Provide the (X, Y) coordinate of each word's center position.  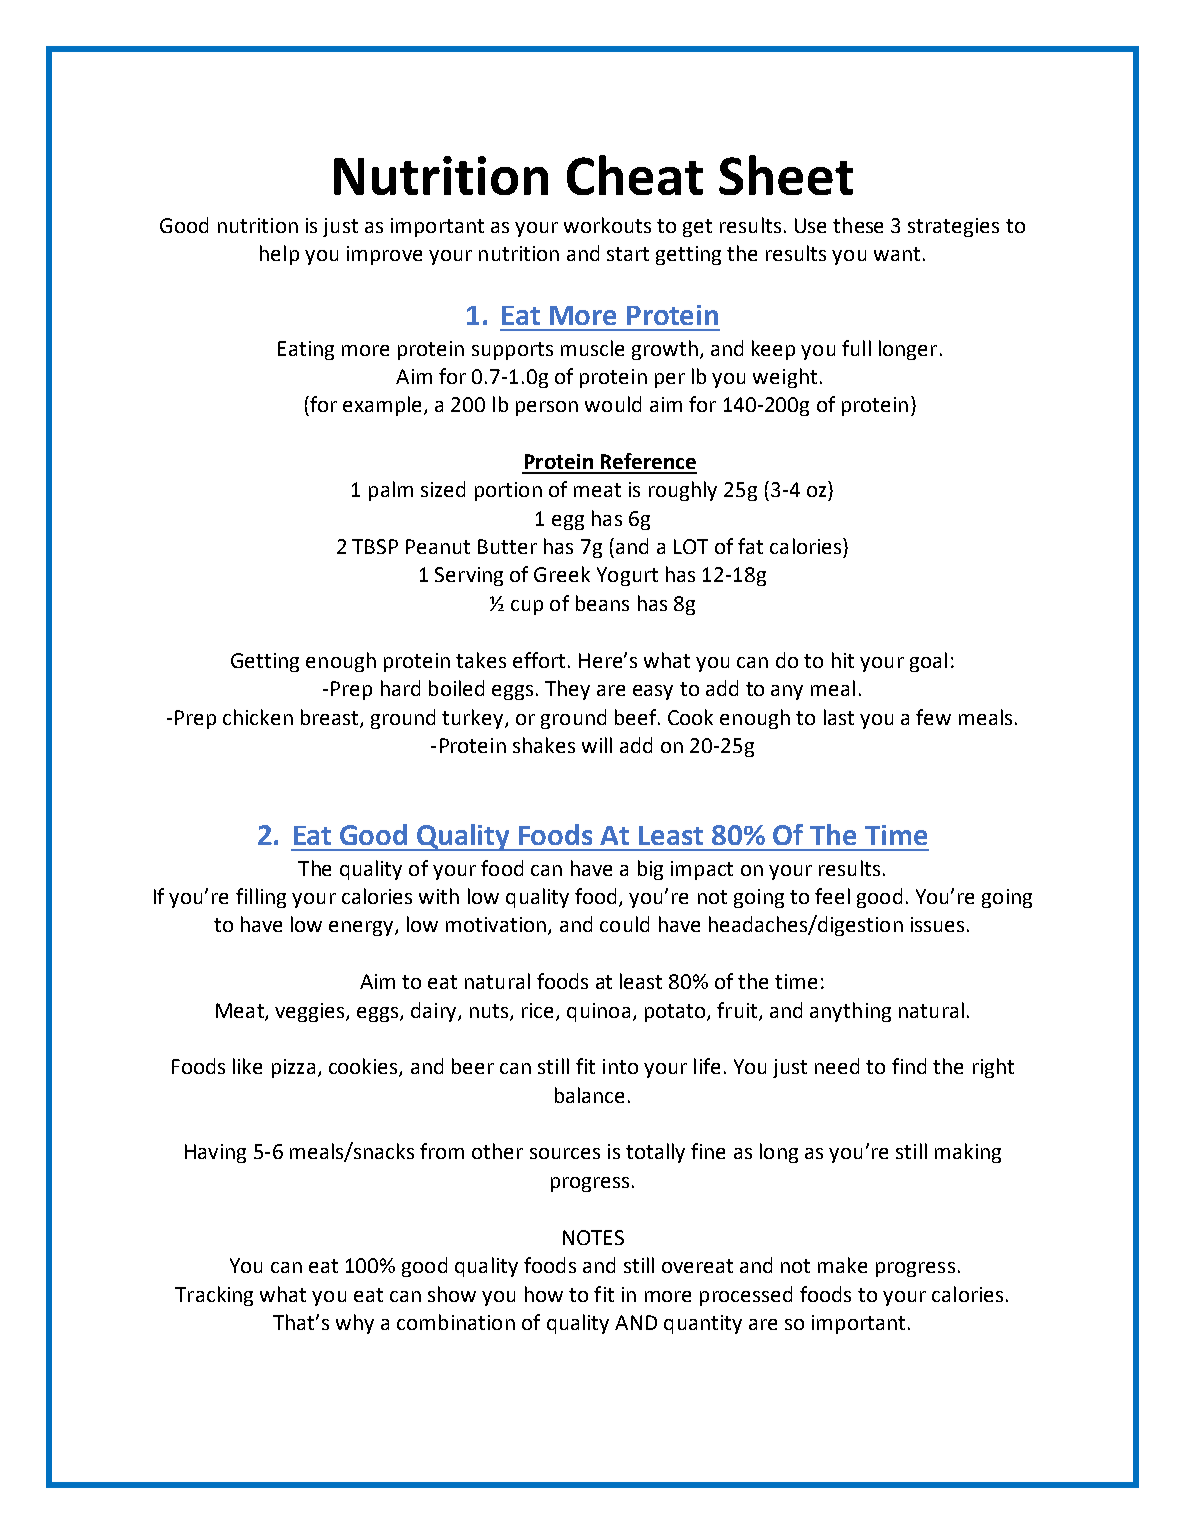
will (597, 745)
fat (750, 546)
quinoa (598, 1012)
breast (331, 718)
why (355, 1324)
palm (391, 491)
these (858, 225)
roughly (683, 491)
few (933, 717)
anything (850, 1012)
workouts (607, 225)
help (279, 255)
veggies (311, 1012)
